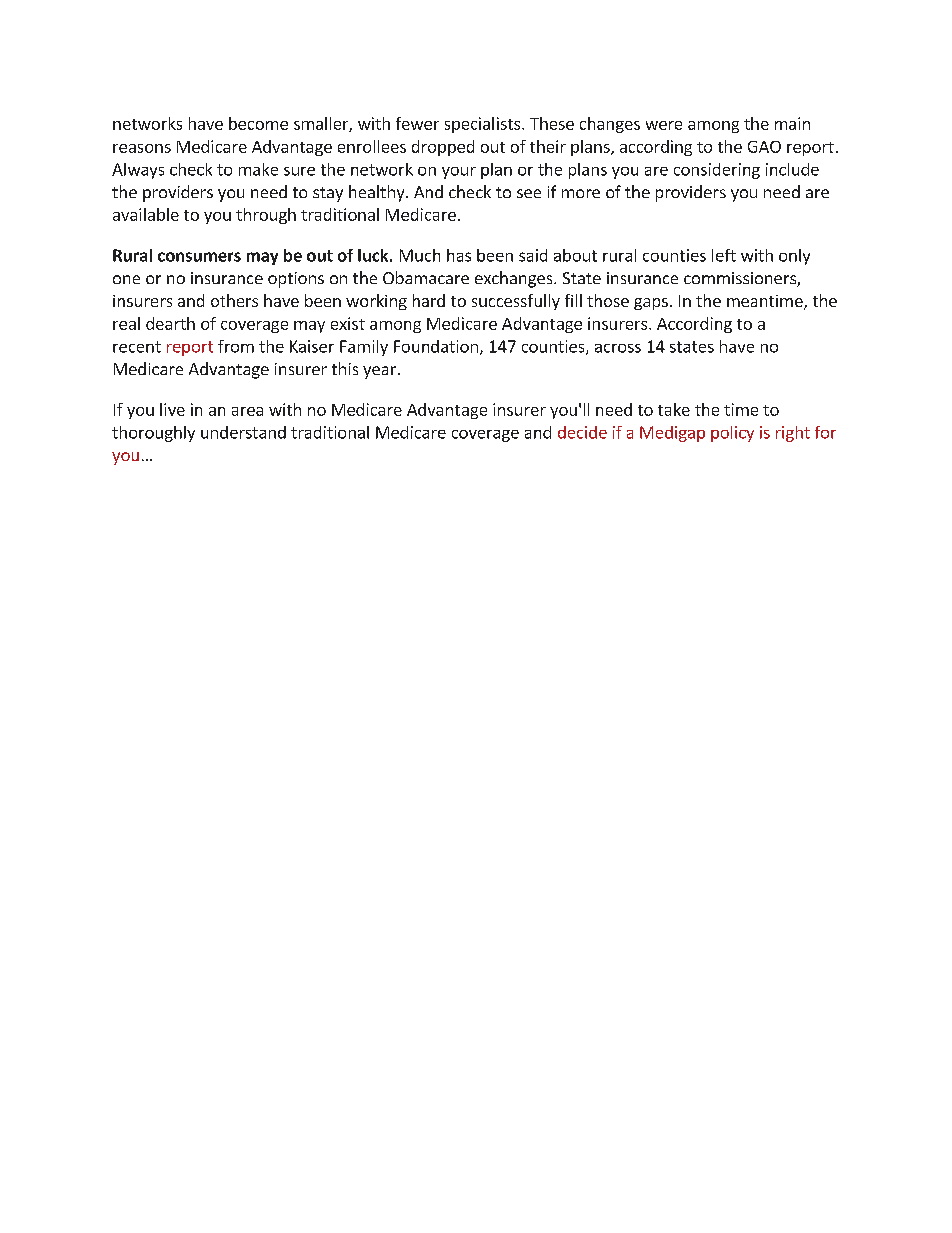  What do you see at coordinates (266, 216) in the document?
I see `through` at bounding box center [266, 216].
